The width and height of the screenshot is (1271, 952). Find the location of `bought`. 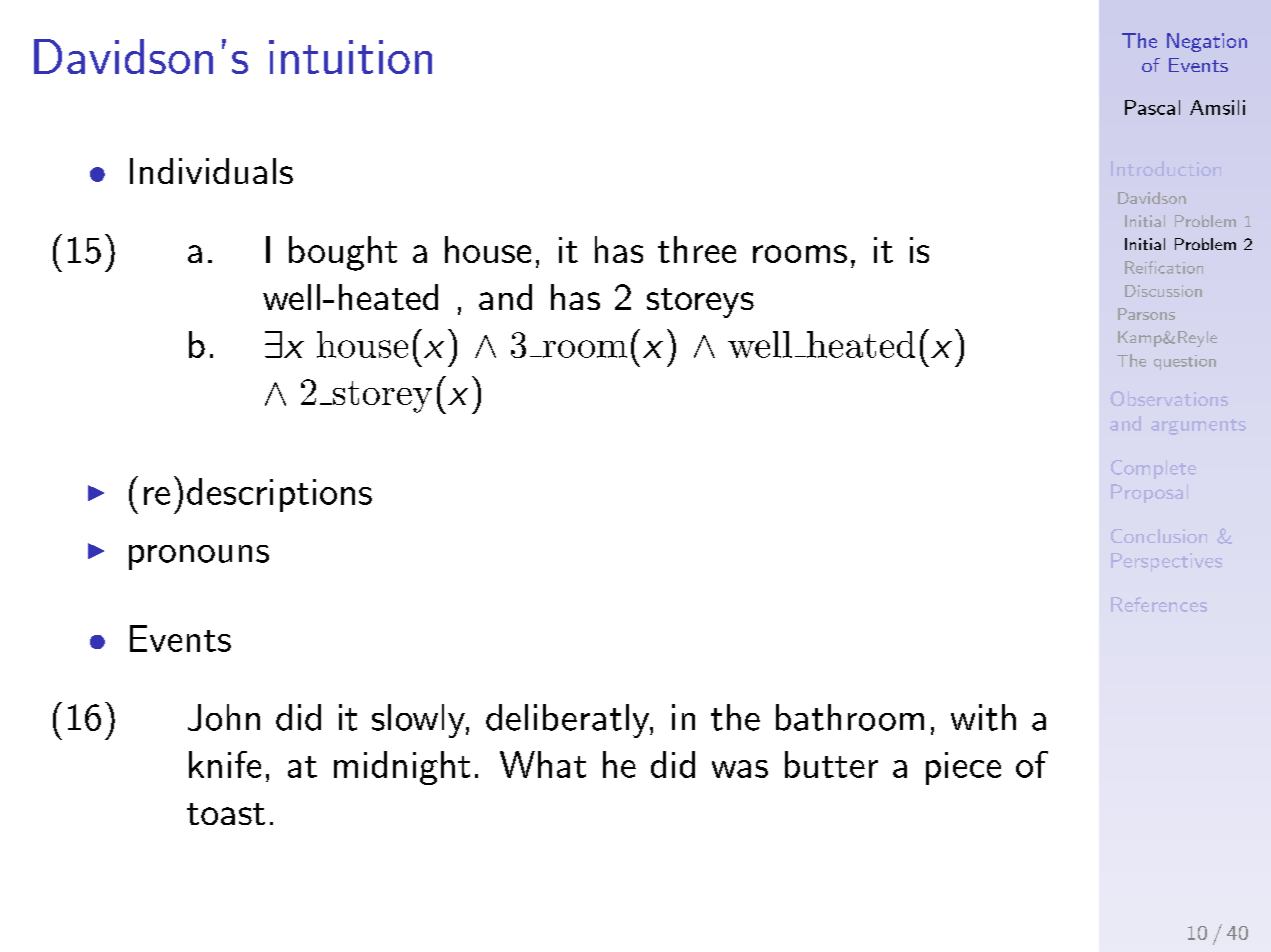

bought is located at coordinates (343, 253).
